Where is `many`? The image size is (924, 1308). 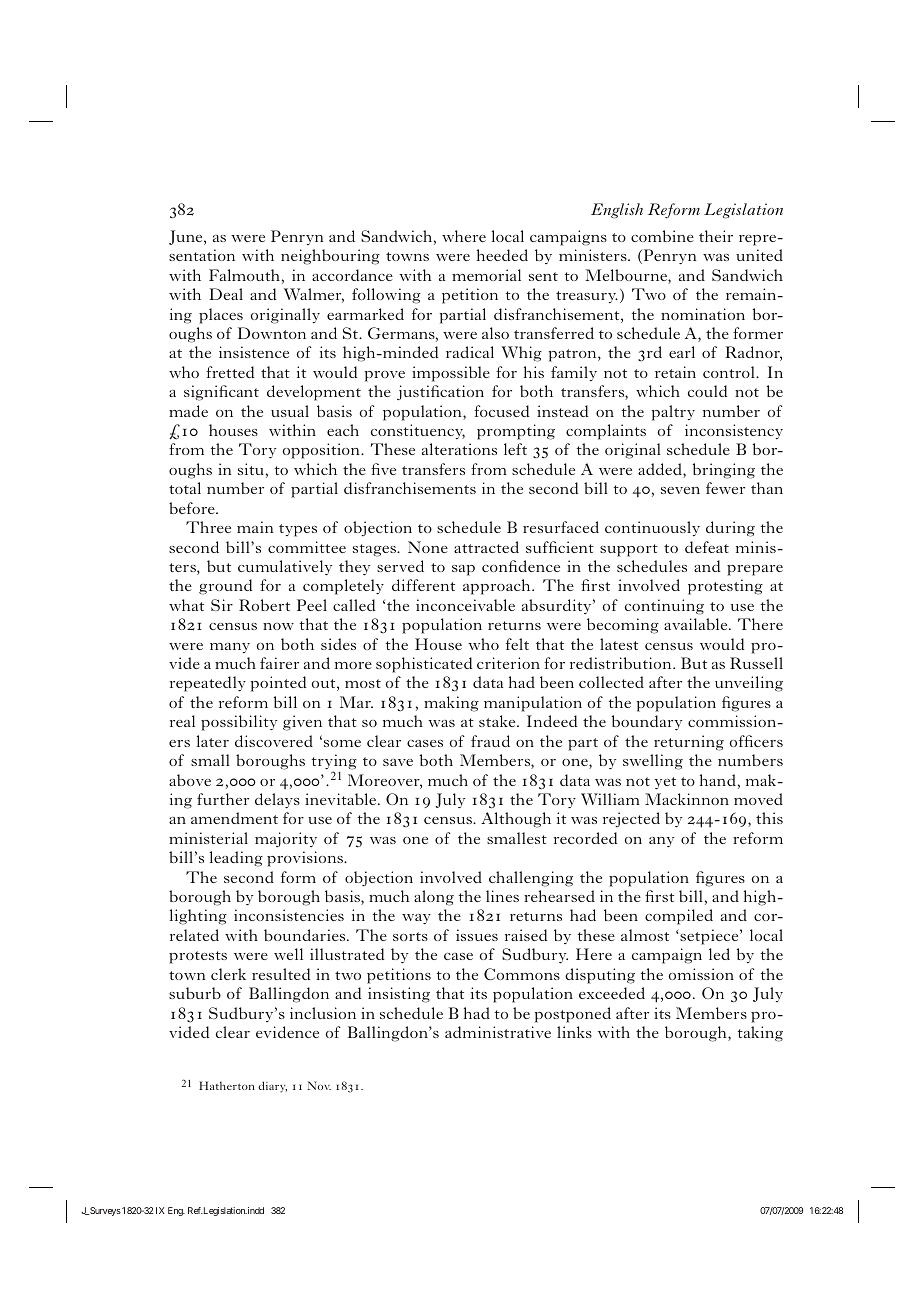
many is located at coordinates (230, 648).
